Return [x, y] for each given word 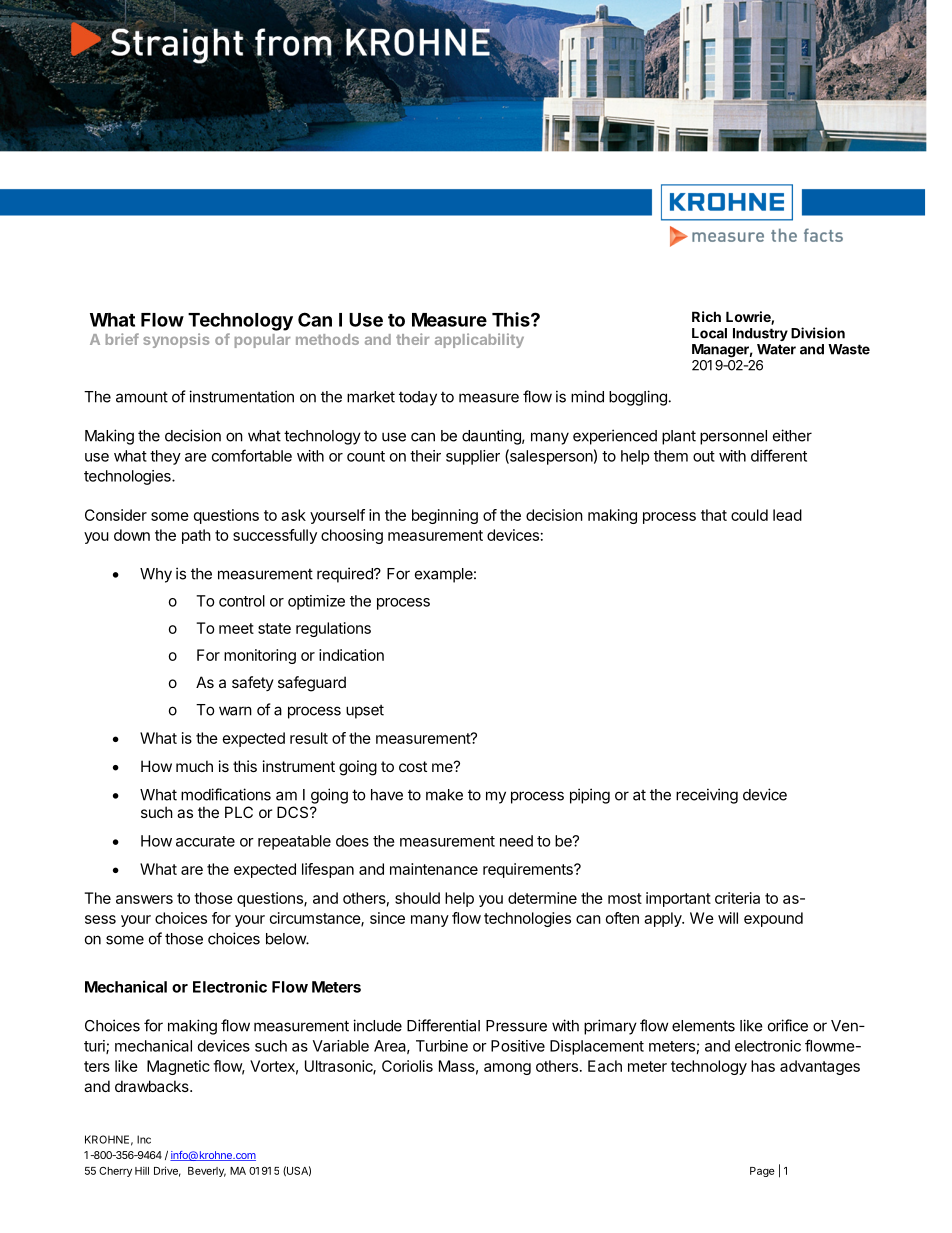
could [749, 515]
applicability [479, 340]
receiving [707, 796]
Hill [142, 1170]
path [196, 536]
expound [773, 919]
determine [542, 898]
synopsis [176, 340]
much [194, 766]
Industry [760, 334]
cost [413, 766]
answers [144, 899]
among [507, 1069]
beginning [445, 516]
